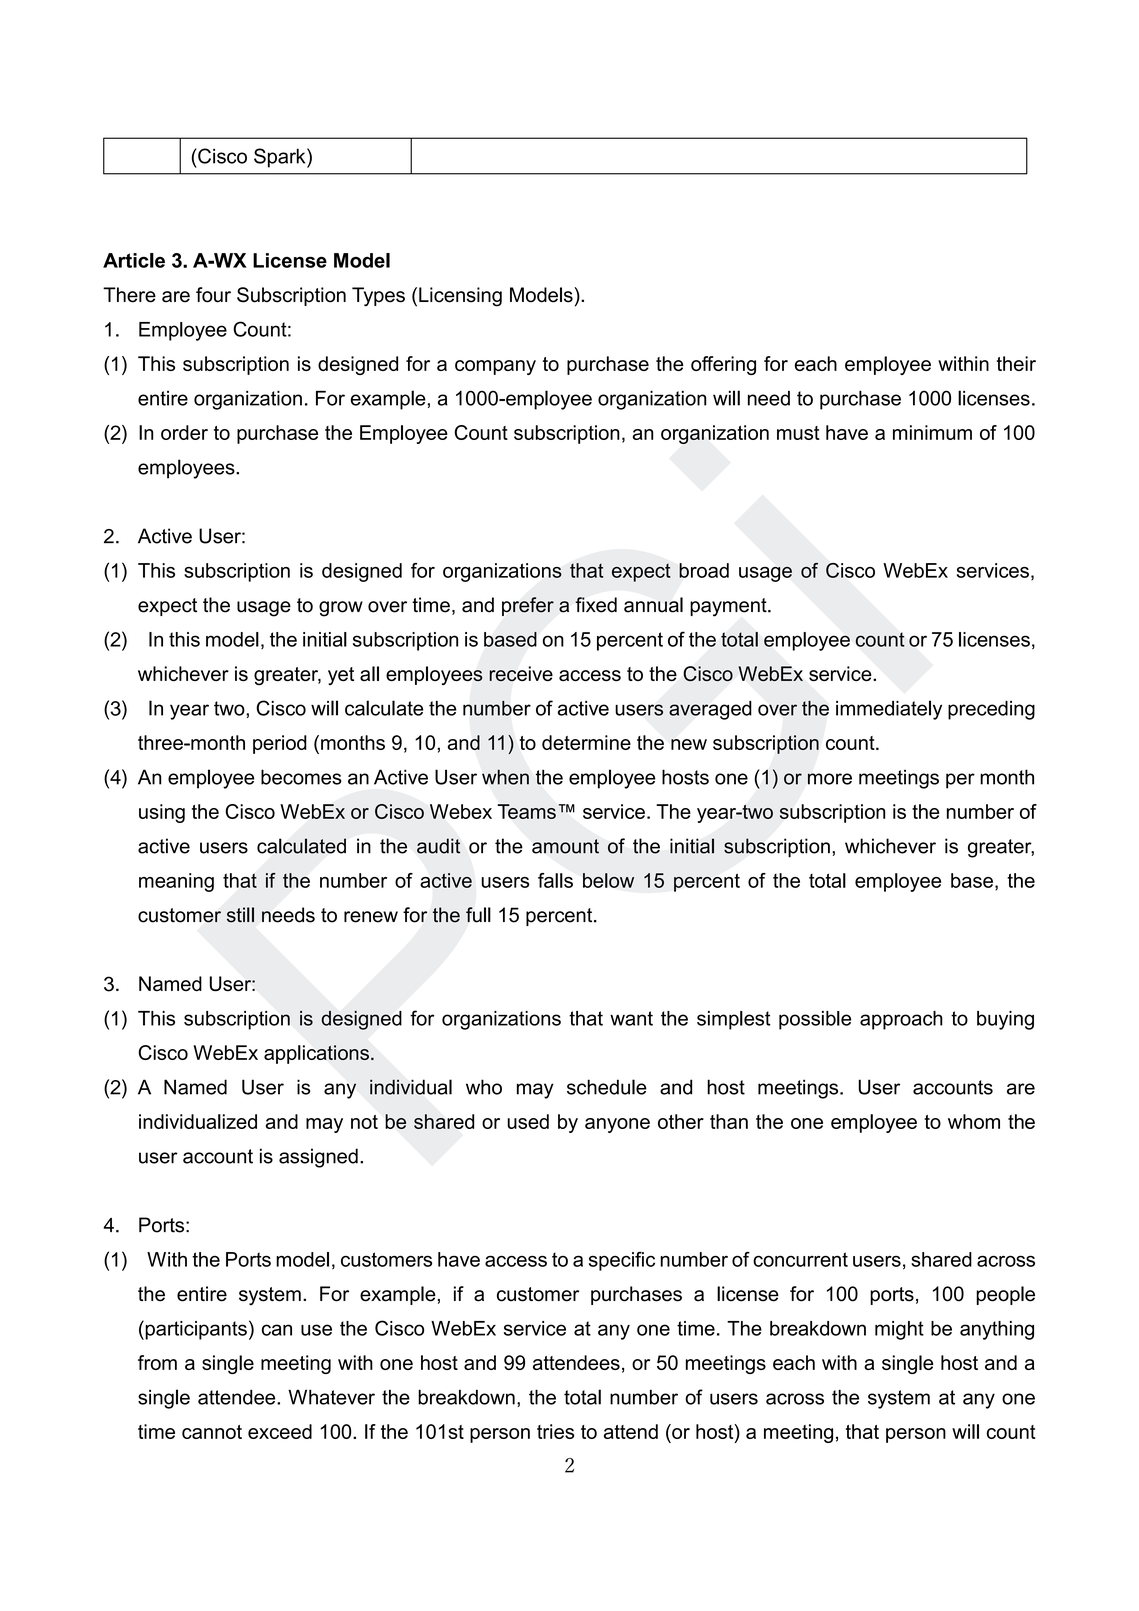  What do you see at coordinates (460, 297) in the page?
I see `Licensing` at bounding box center [460, 297].
